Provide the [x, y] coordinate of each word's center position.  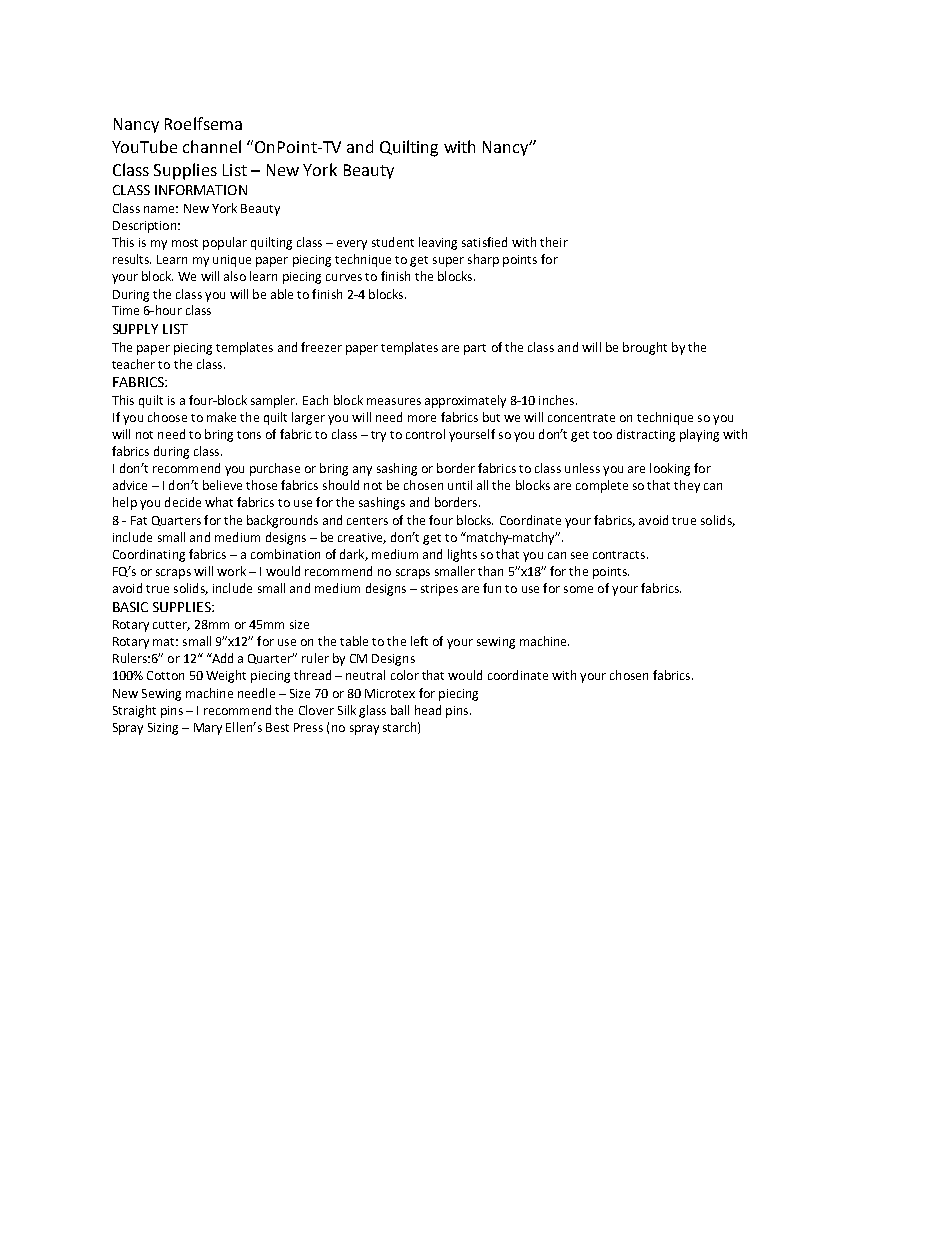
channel [212, 146]
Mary [208, 729]
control [425, 434]
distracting [646, 435]
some [578, 589]
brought [645, 348]
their [554, 242]
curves [344, 277]
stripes [439, 590]
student [393, 242]
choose [167, 417]
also [235, 276]
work [231, 571]
